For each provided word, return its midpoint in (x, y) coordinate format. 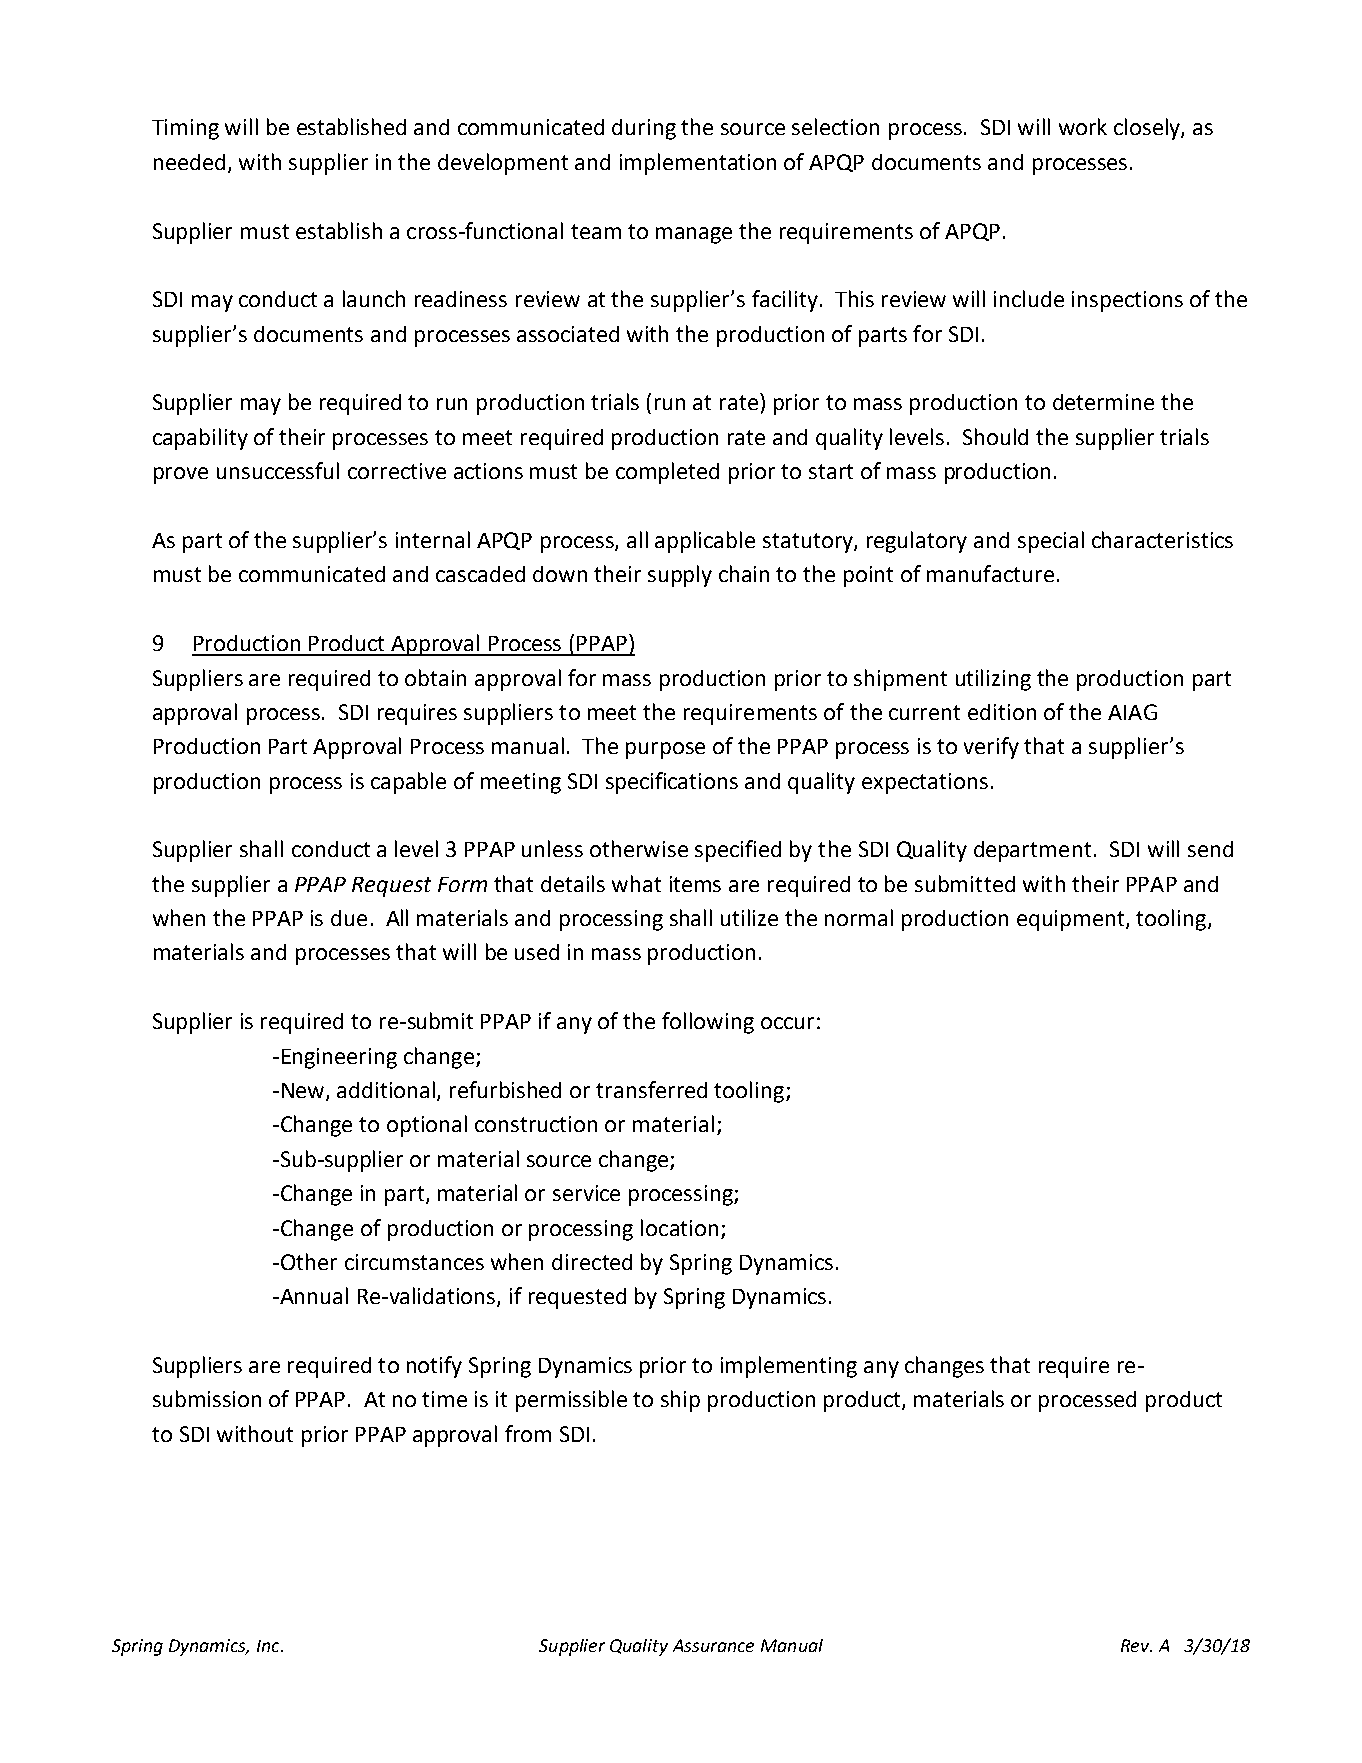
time (444, 1399)
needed (189, 162)
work (1083, 126)
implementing (789, 1367)
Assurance (713, 1645)
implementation (698, 164)
